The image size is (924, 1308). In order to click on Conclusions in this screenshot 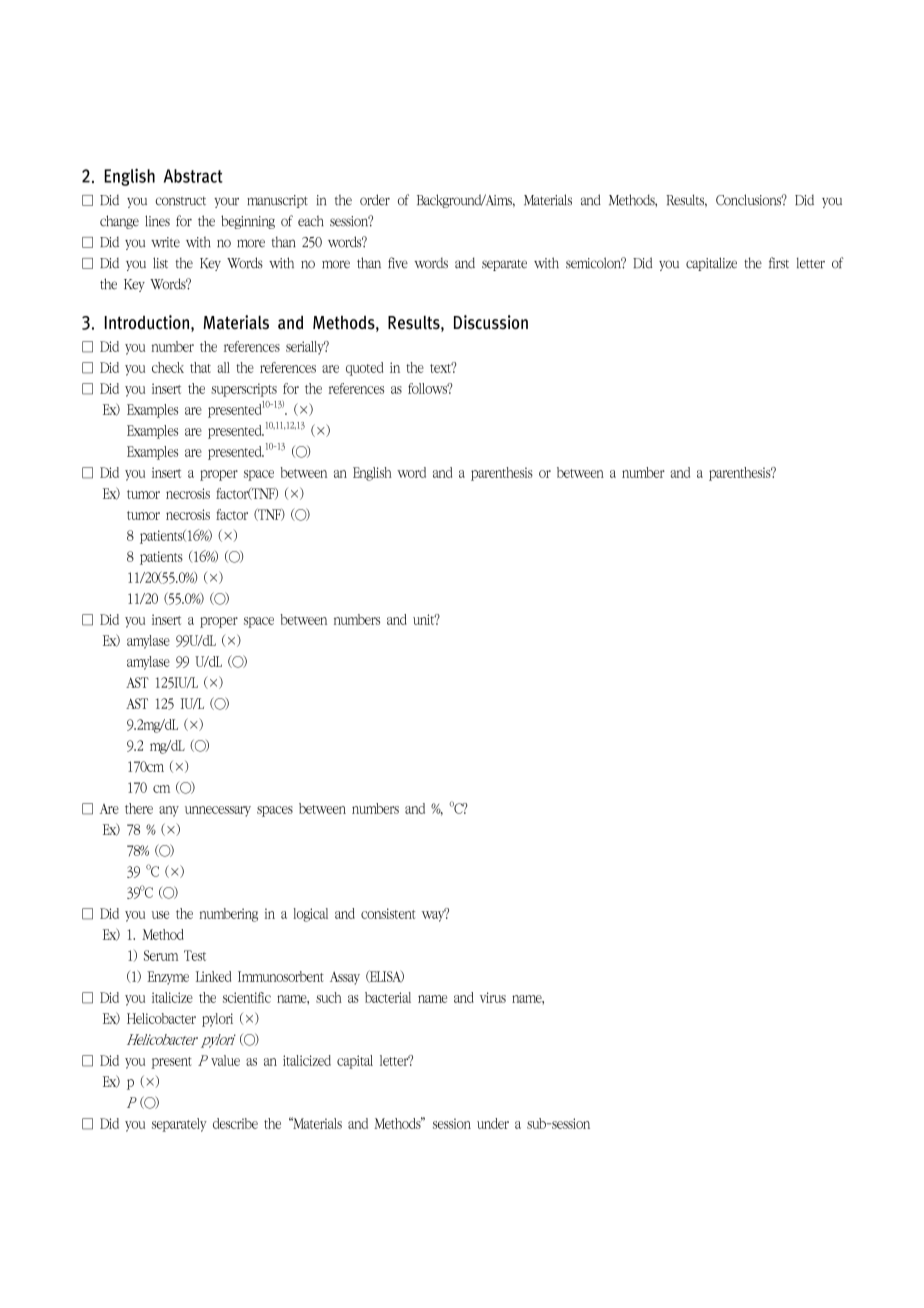, I will do `click(750, 200)`.
